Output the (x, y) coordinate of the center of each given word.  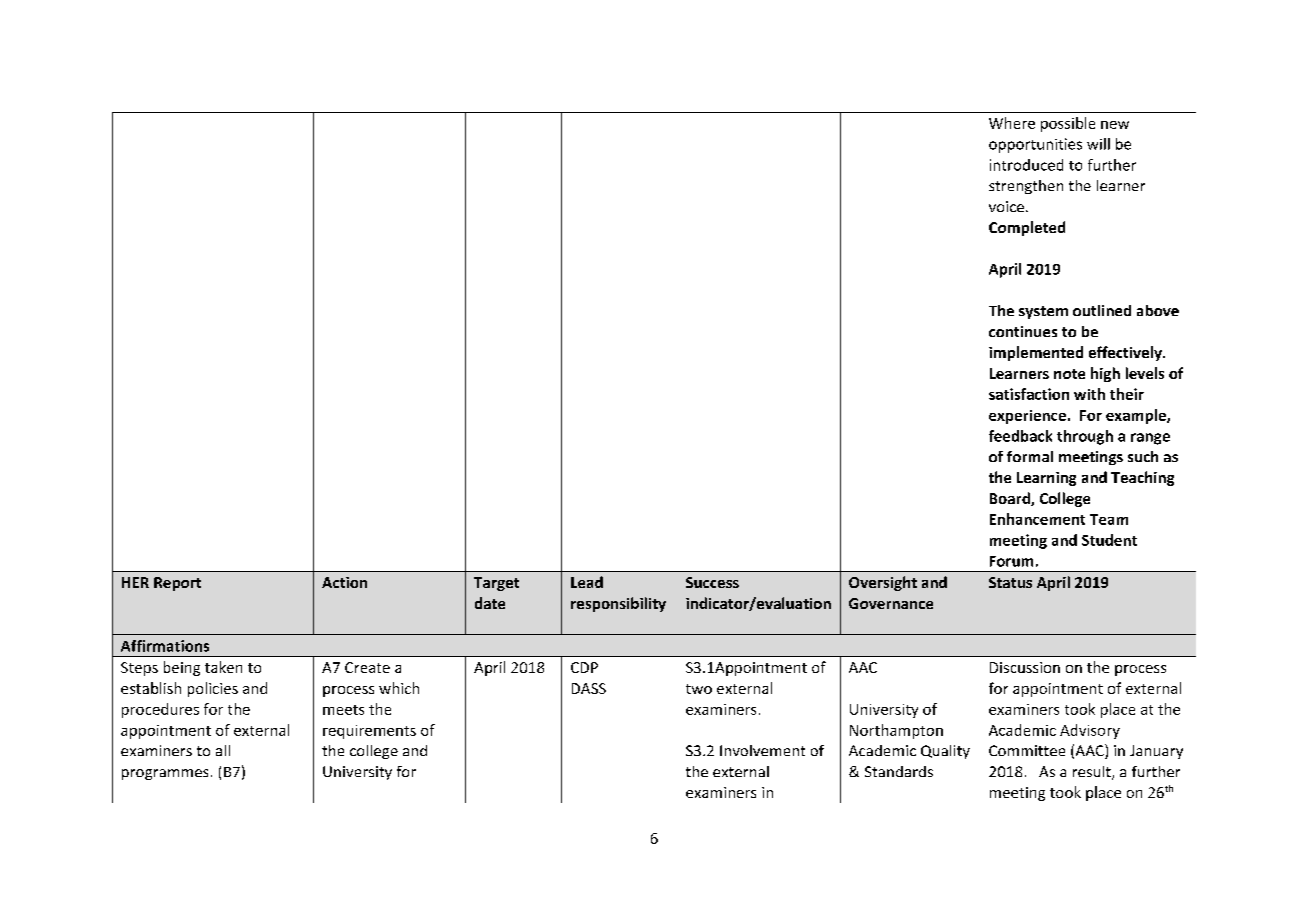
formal (1030, 456)
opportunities (1035, 145)
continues (1023, 331)
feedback (1020, 436)
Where (1012, 123)
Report (177, 584)
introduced (1026, 165)
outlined (1102, 310)
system (1043, 312)
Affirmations (165, 646)
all (223, 750)
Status (1010, 582)
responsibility (618, 604)
